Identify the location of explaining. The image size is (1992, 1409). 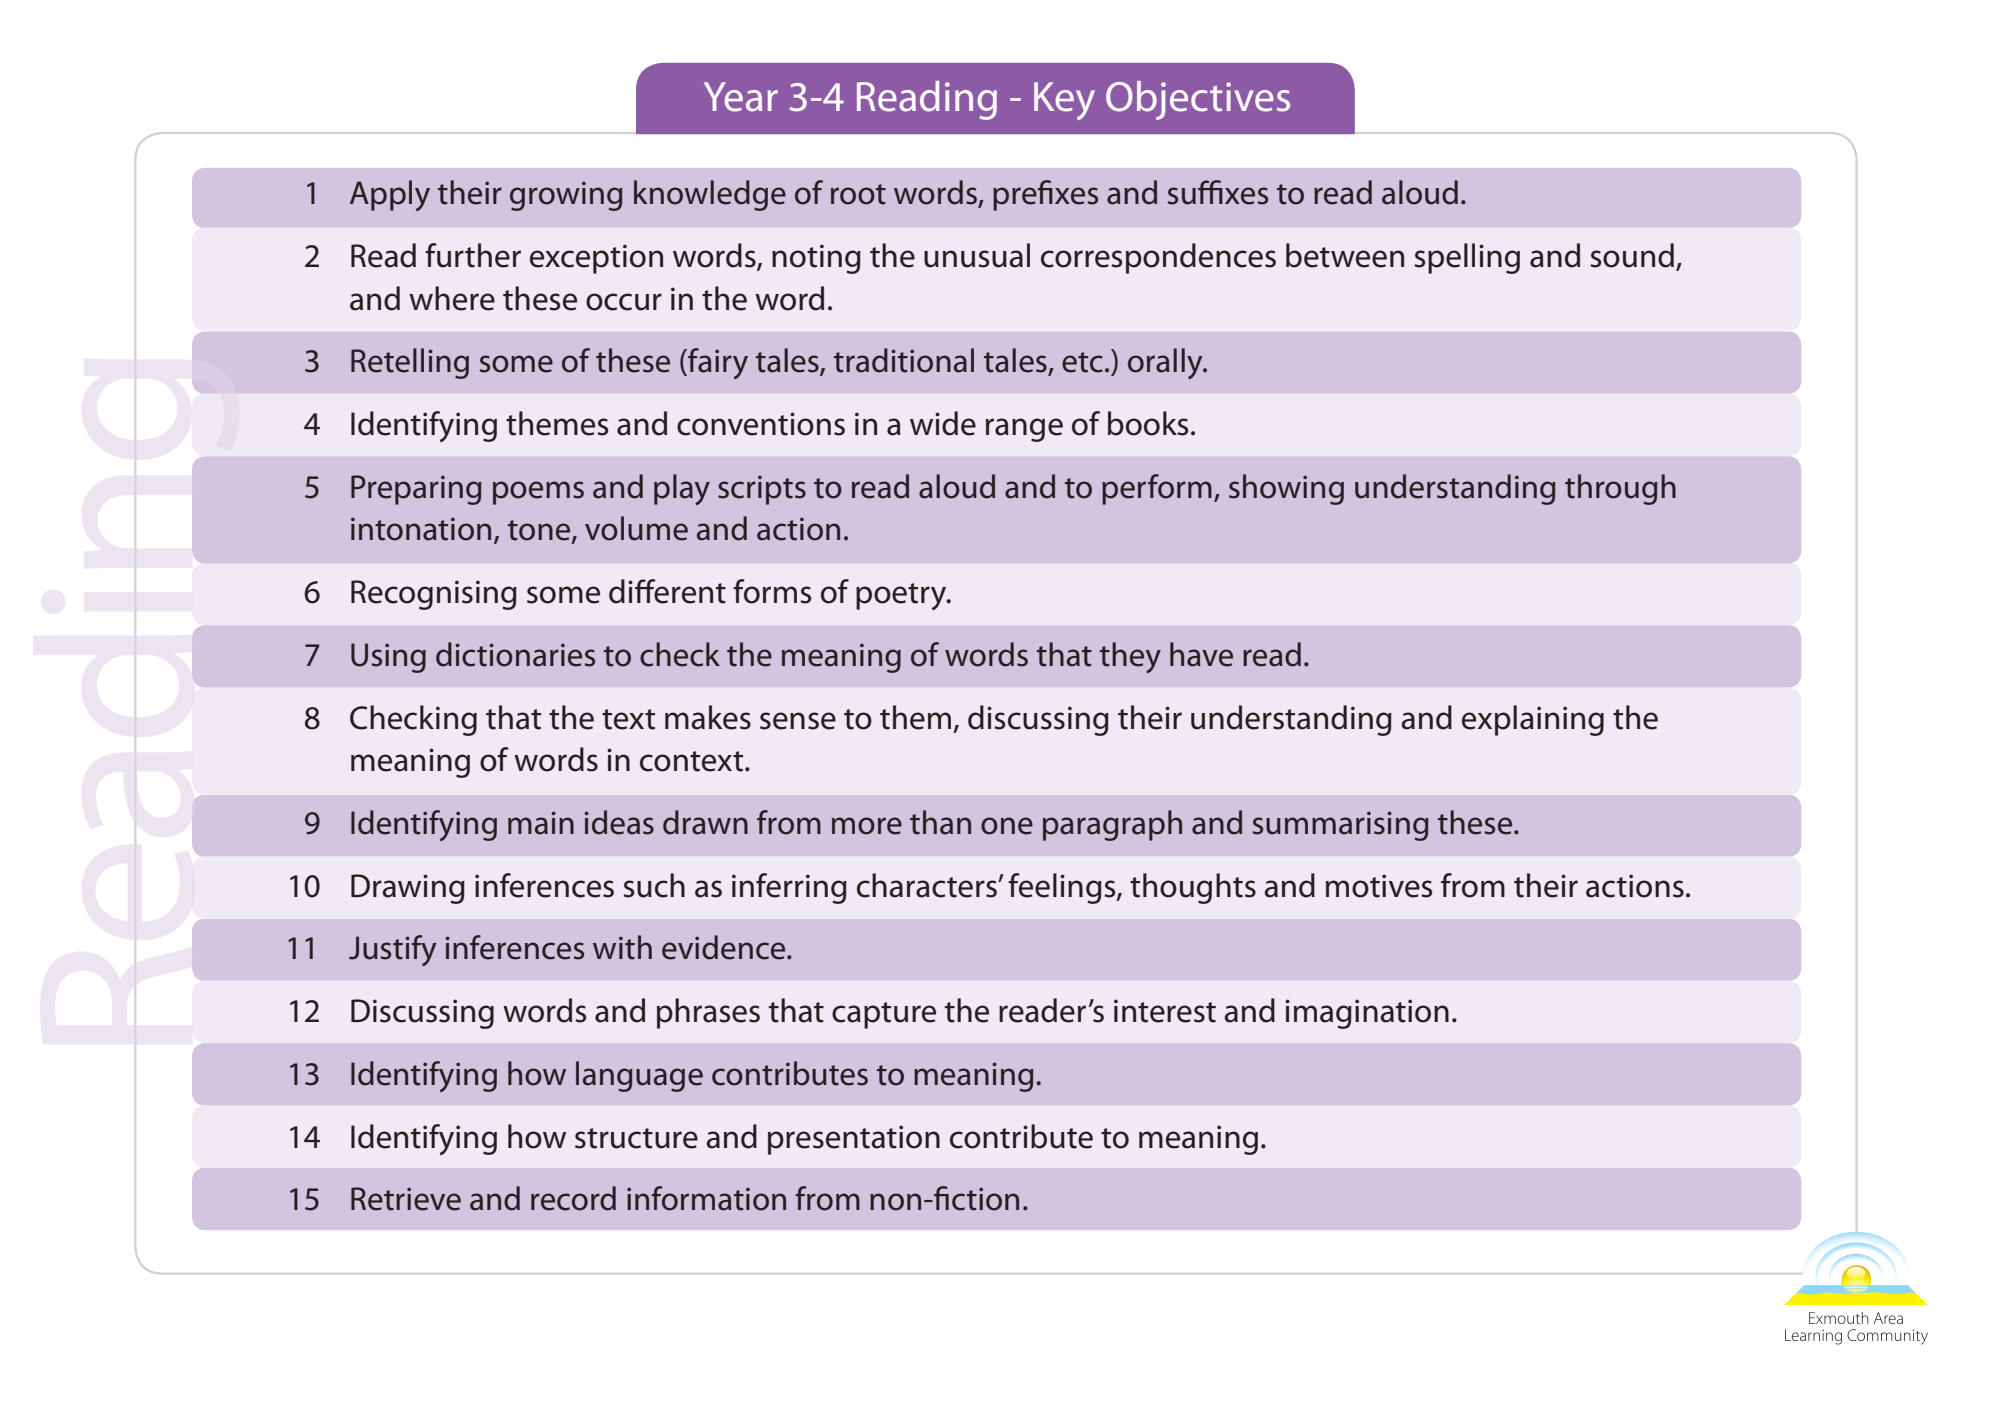
(1533, 720).
